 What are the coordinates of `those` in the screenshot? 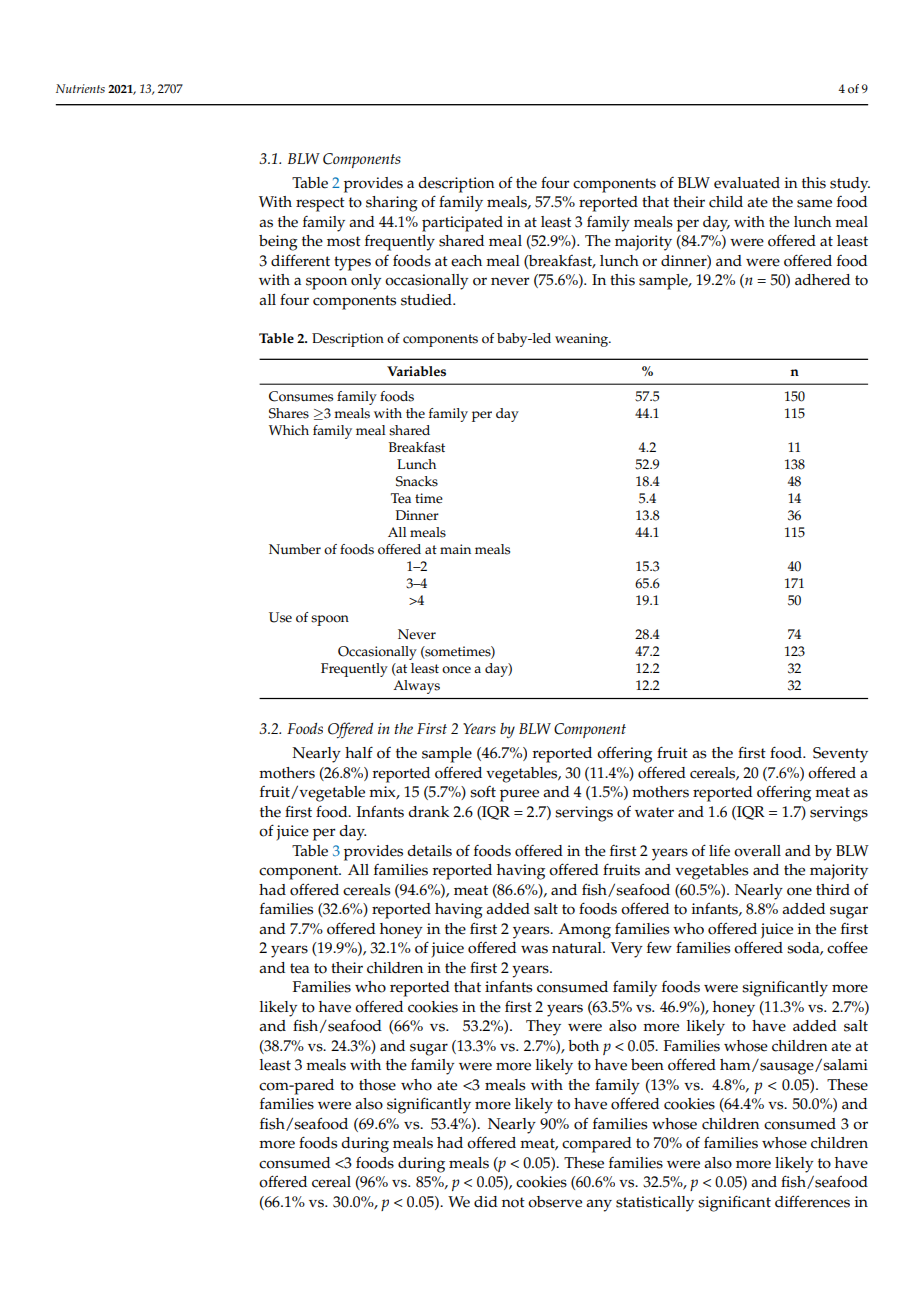 It's located at (377, 1085).
